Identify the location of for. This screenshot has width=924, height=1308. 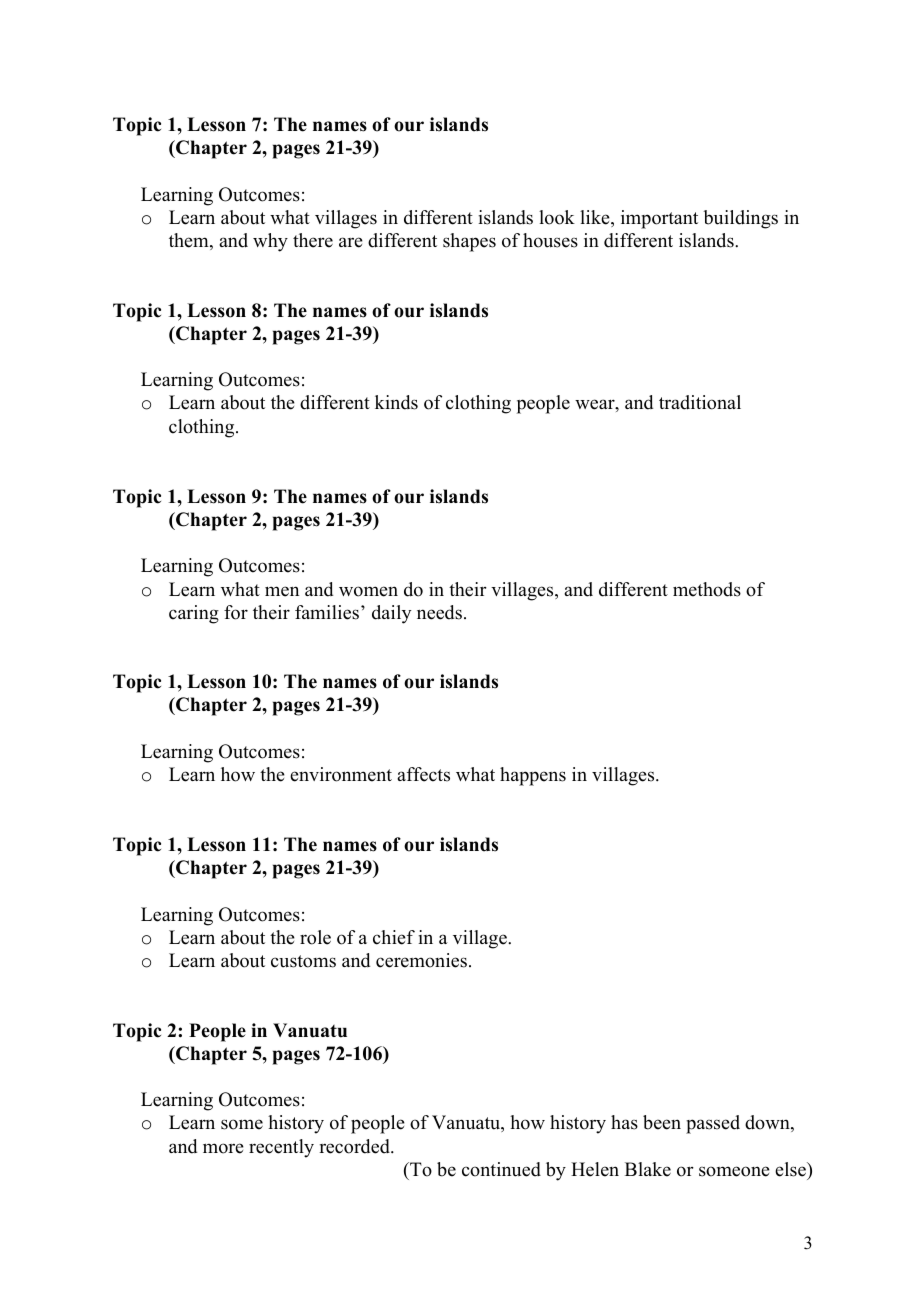
(236, 612).
